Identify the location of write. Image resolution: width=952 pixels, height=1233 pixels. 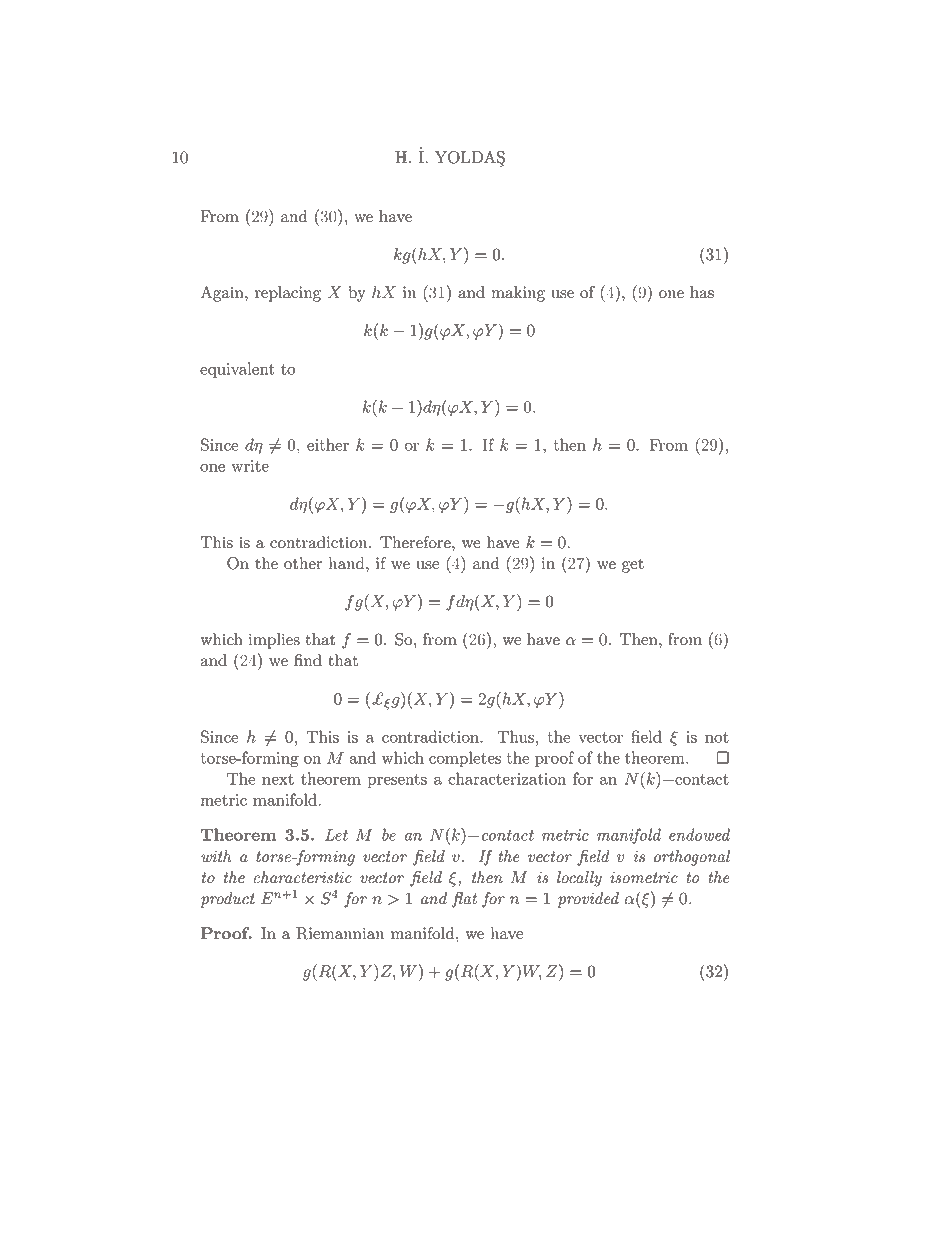
(250, 466).
